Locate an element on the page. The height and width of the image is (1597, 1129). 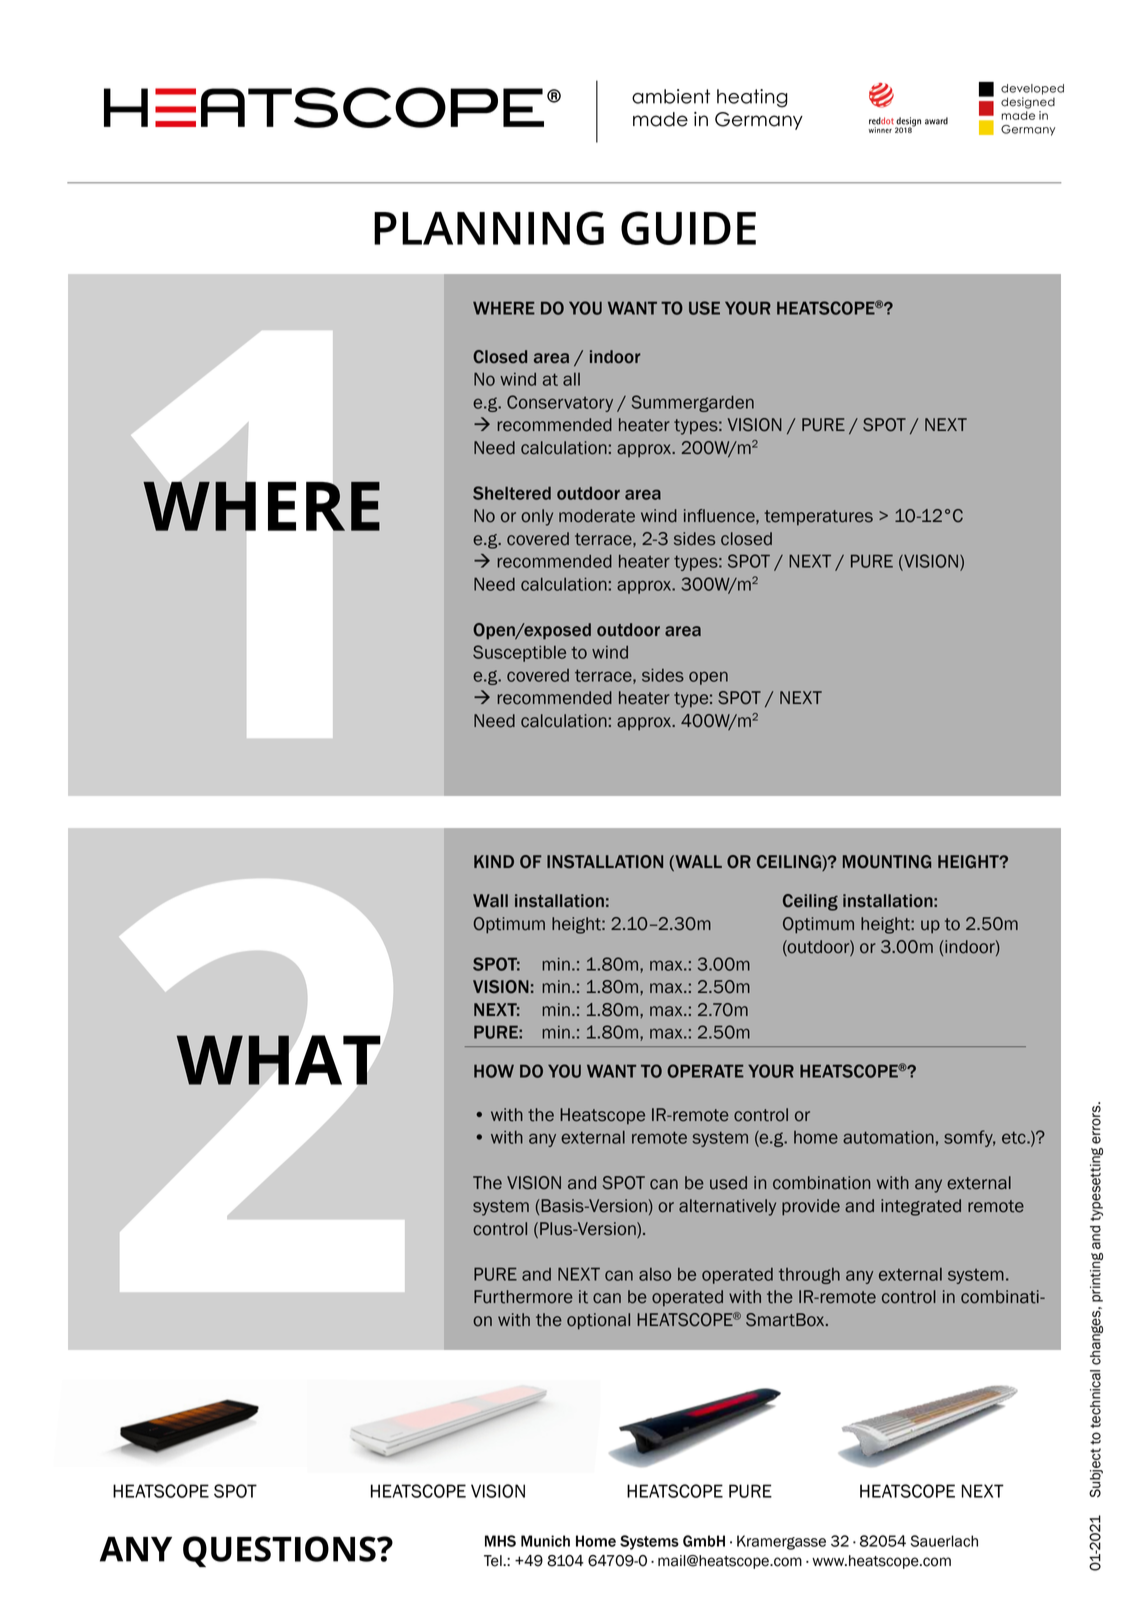
used is located at coordinates (728, 1183).
